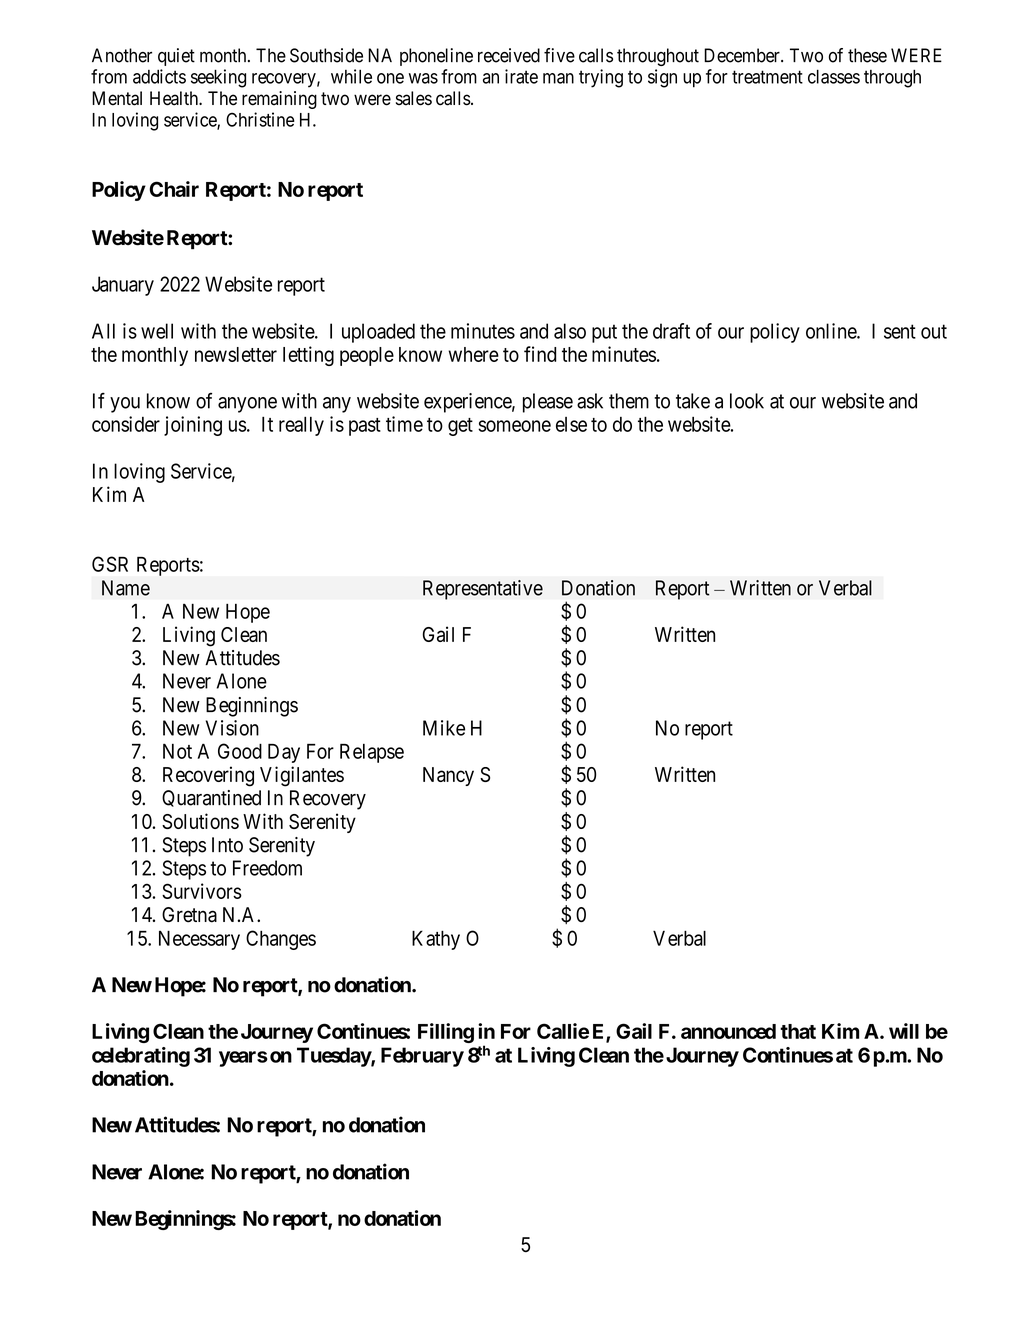 The width and height of the screenshot is (1035, 1340). What do you see at coordinates (247, 405) in the screenshot?
I see `anyone` at bounding box center [247, 405].
